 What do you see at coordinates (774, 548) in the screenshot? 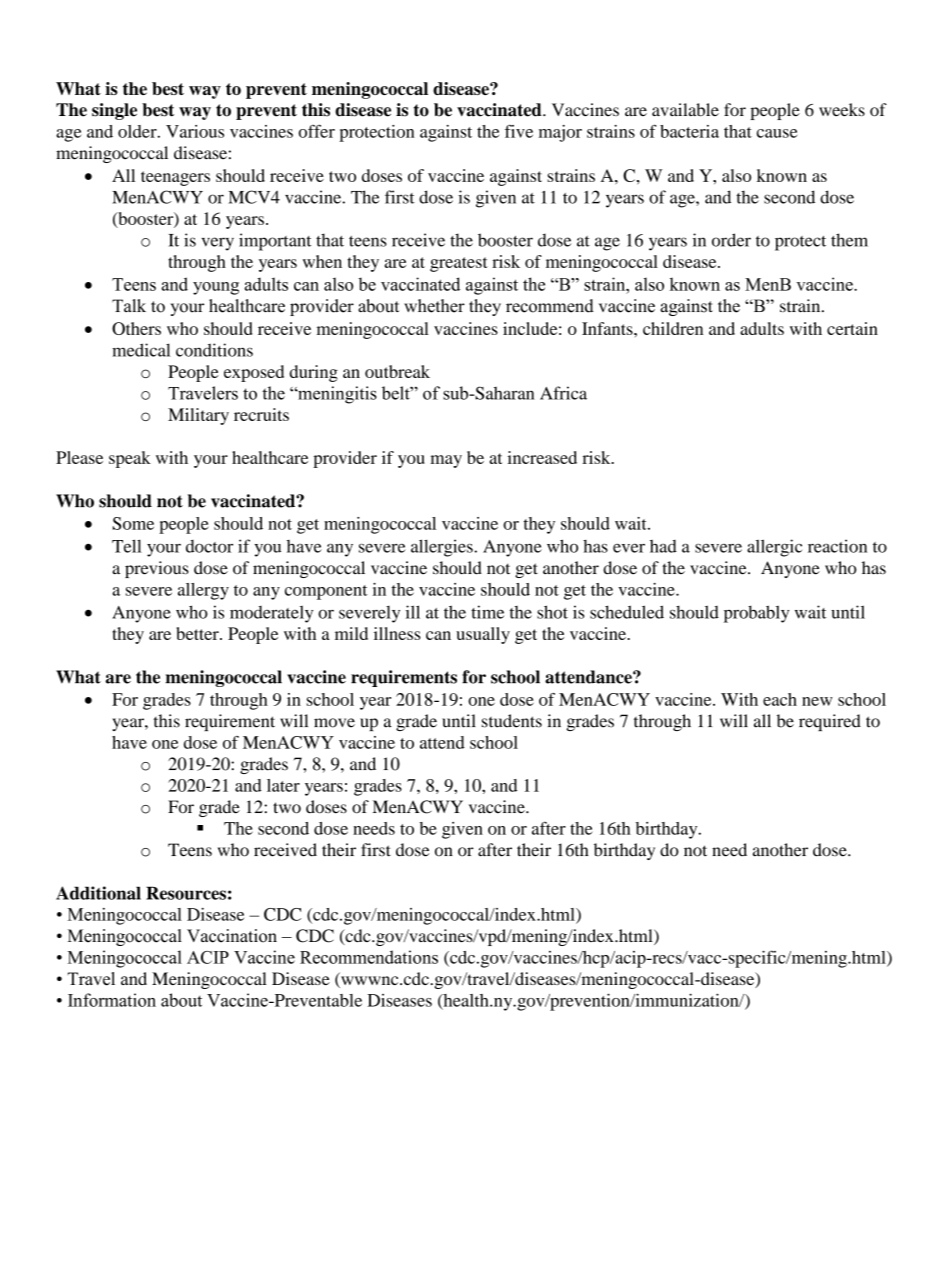
I see `allergic` at bounding box center [774, 548].
